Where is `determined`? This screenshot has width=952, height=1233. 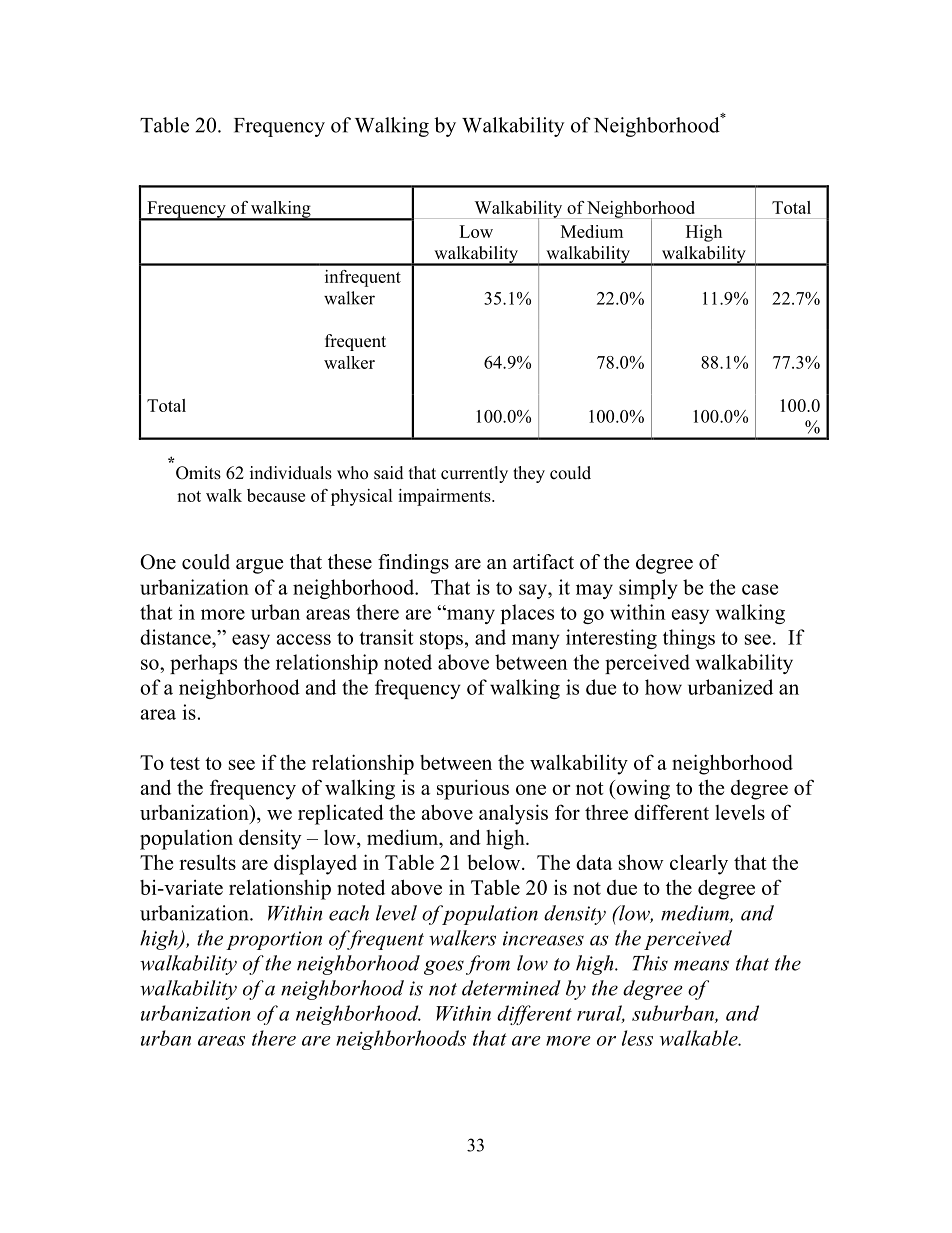 determined is located at coordinates (511, 988).
